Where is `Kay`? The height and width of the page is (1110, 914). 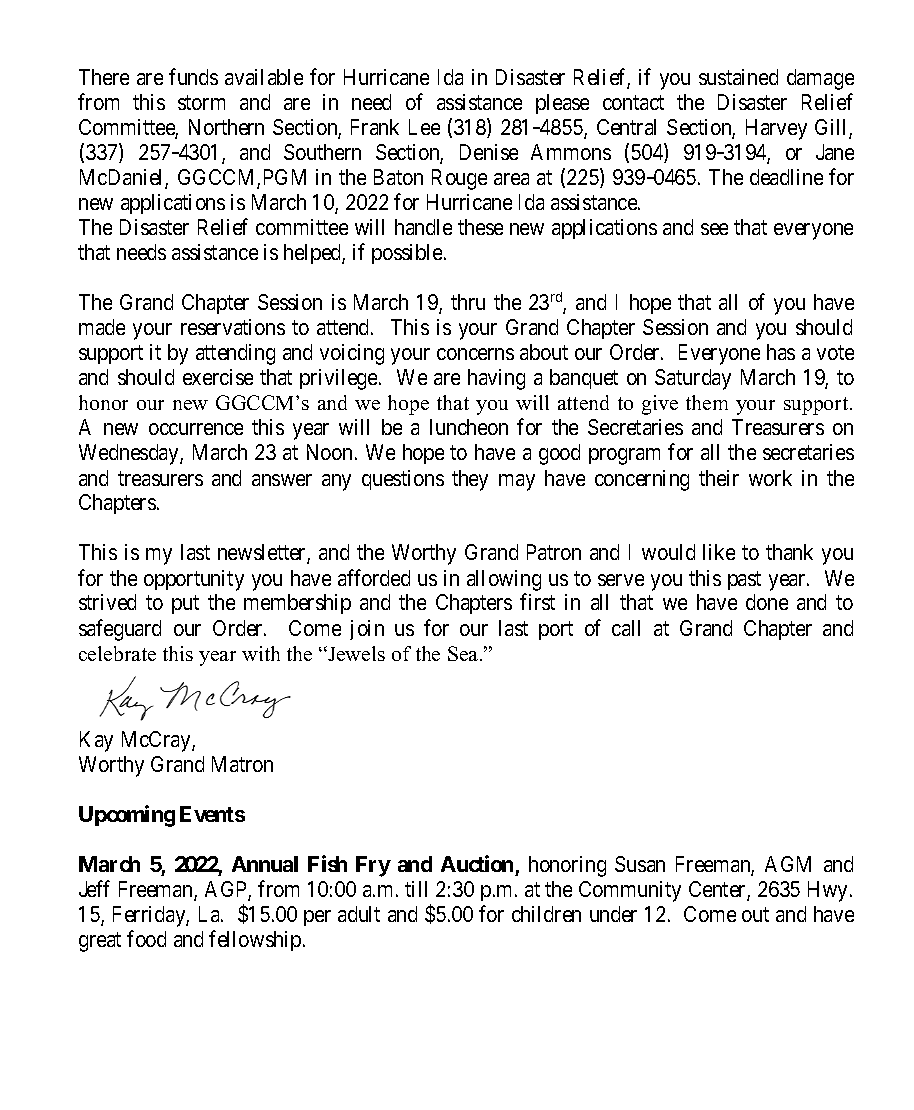
Kay is located at coordinates (96, 741).
